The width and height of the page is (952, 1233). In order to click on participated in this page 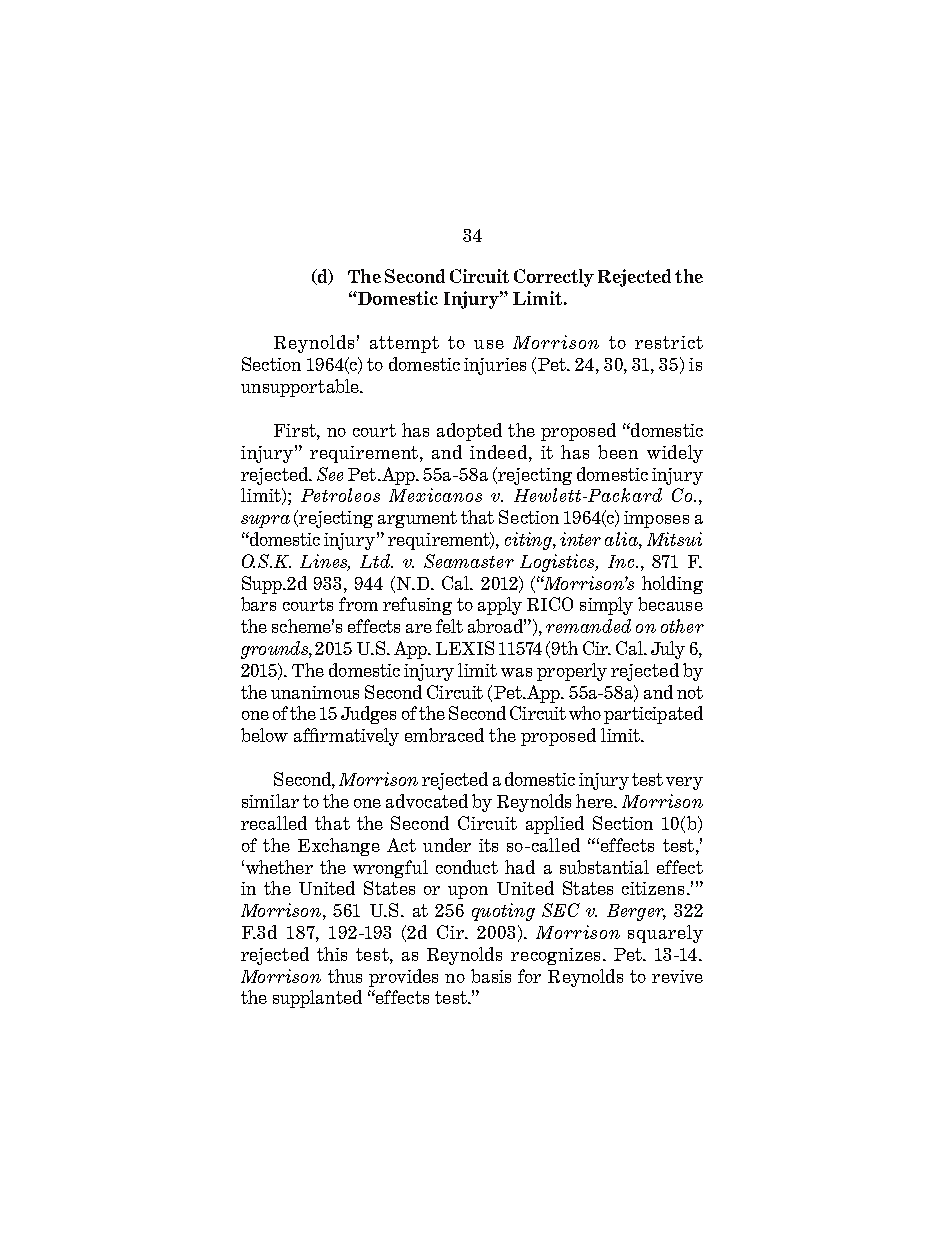, I will do `click(653, 715)`.
